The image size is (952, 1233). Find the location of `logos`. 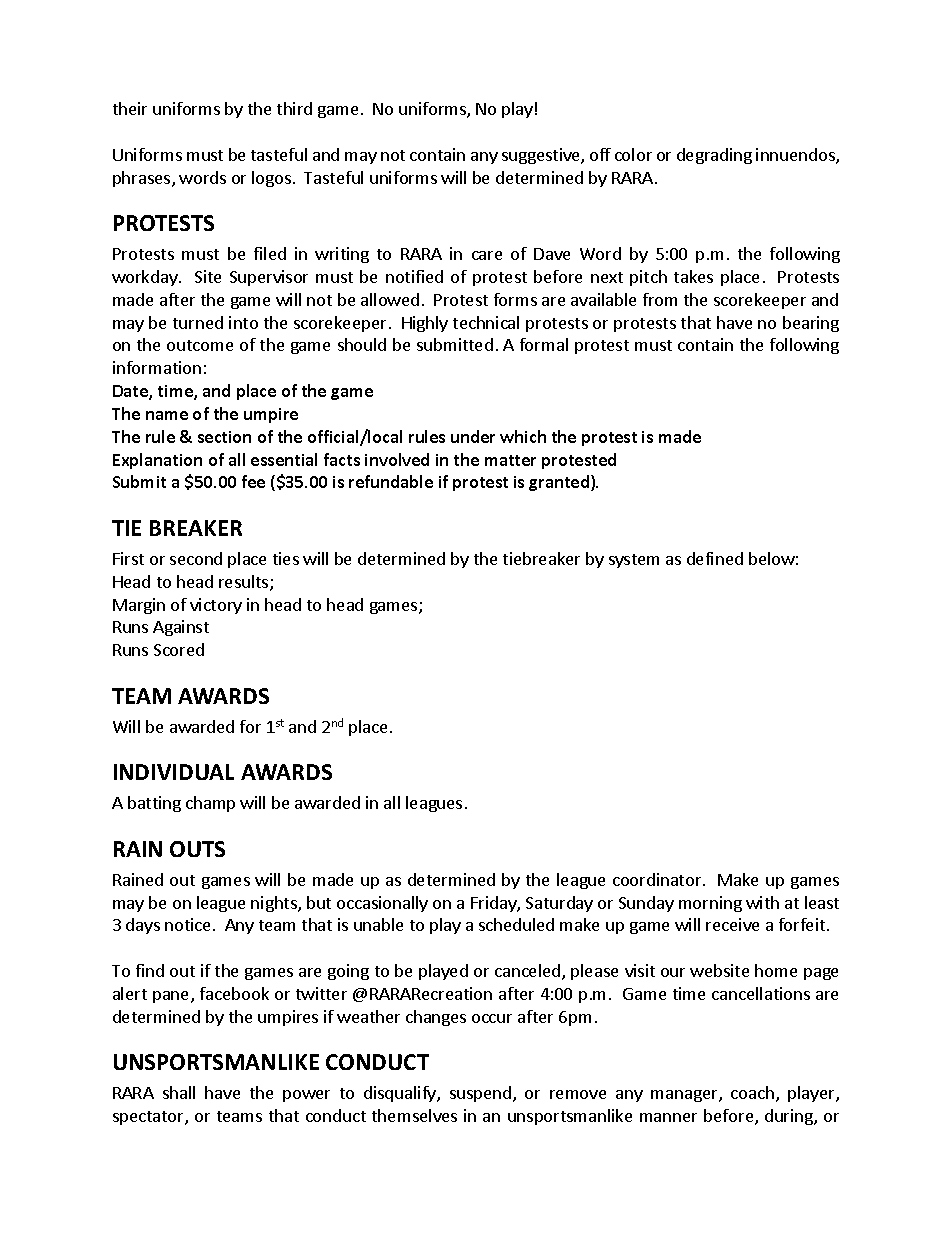

logos is located at coordinates (271, 179).
